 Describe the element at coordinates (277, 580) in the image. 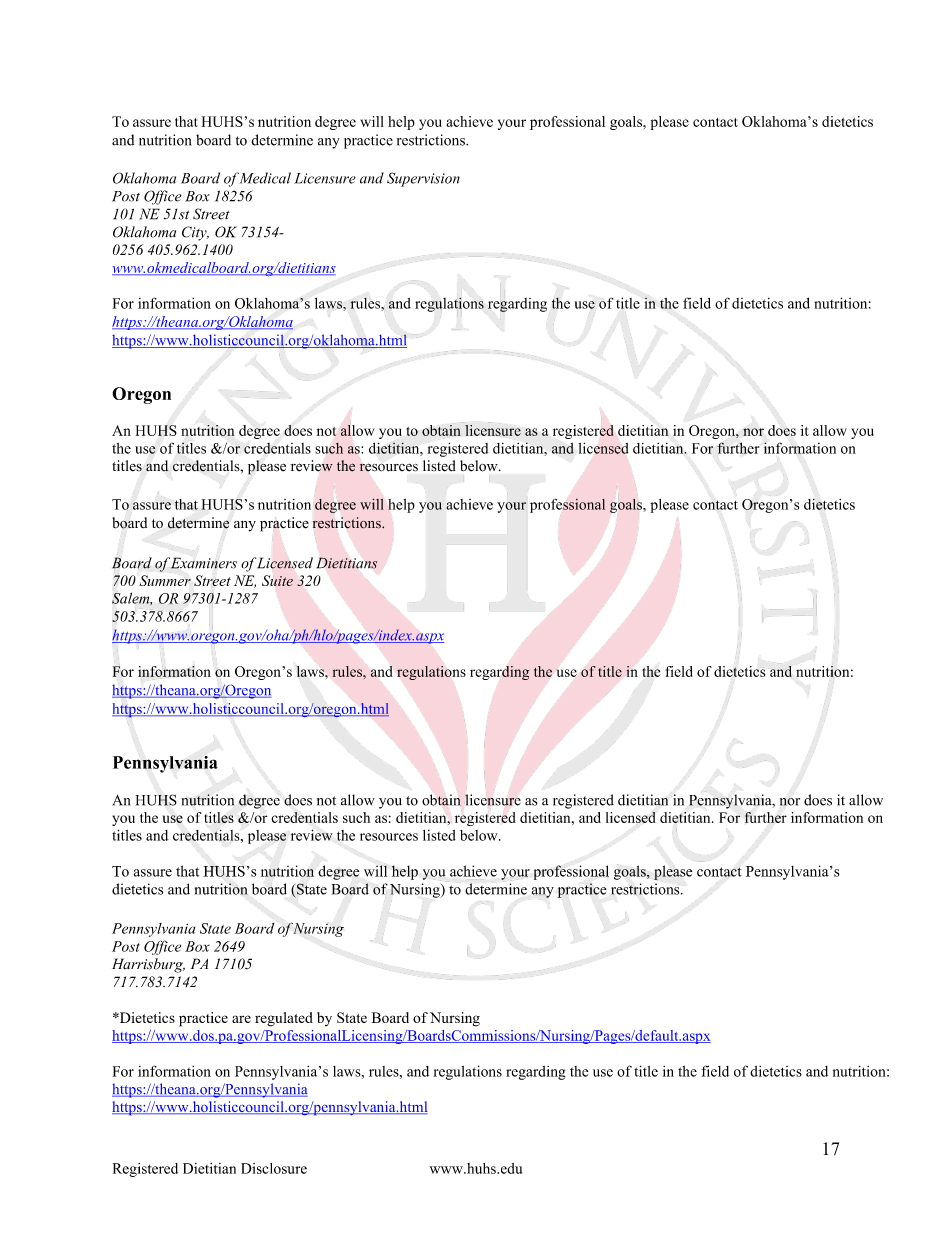

I see `Suite` at that location.
